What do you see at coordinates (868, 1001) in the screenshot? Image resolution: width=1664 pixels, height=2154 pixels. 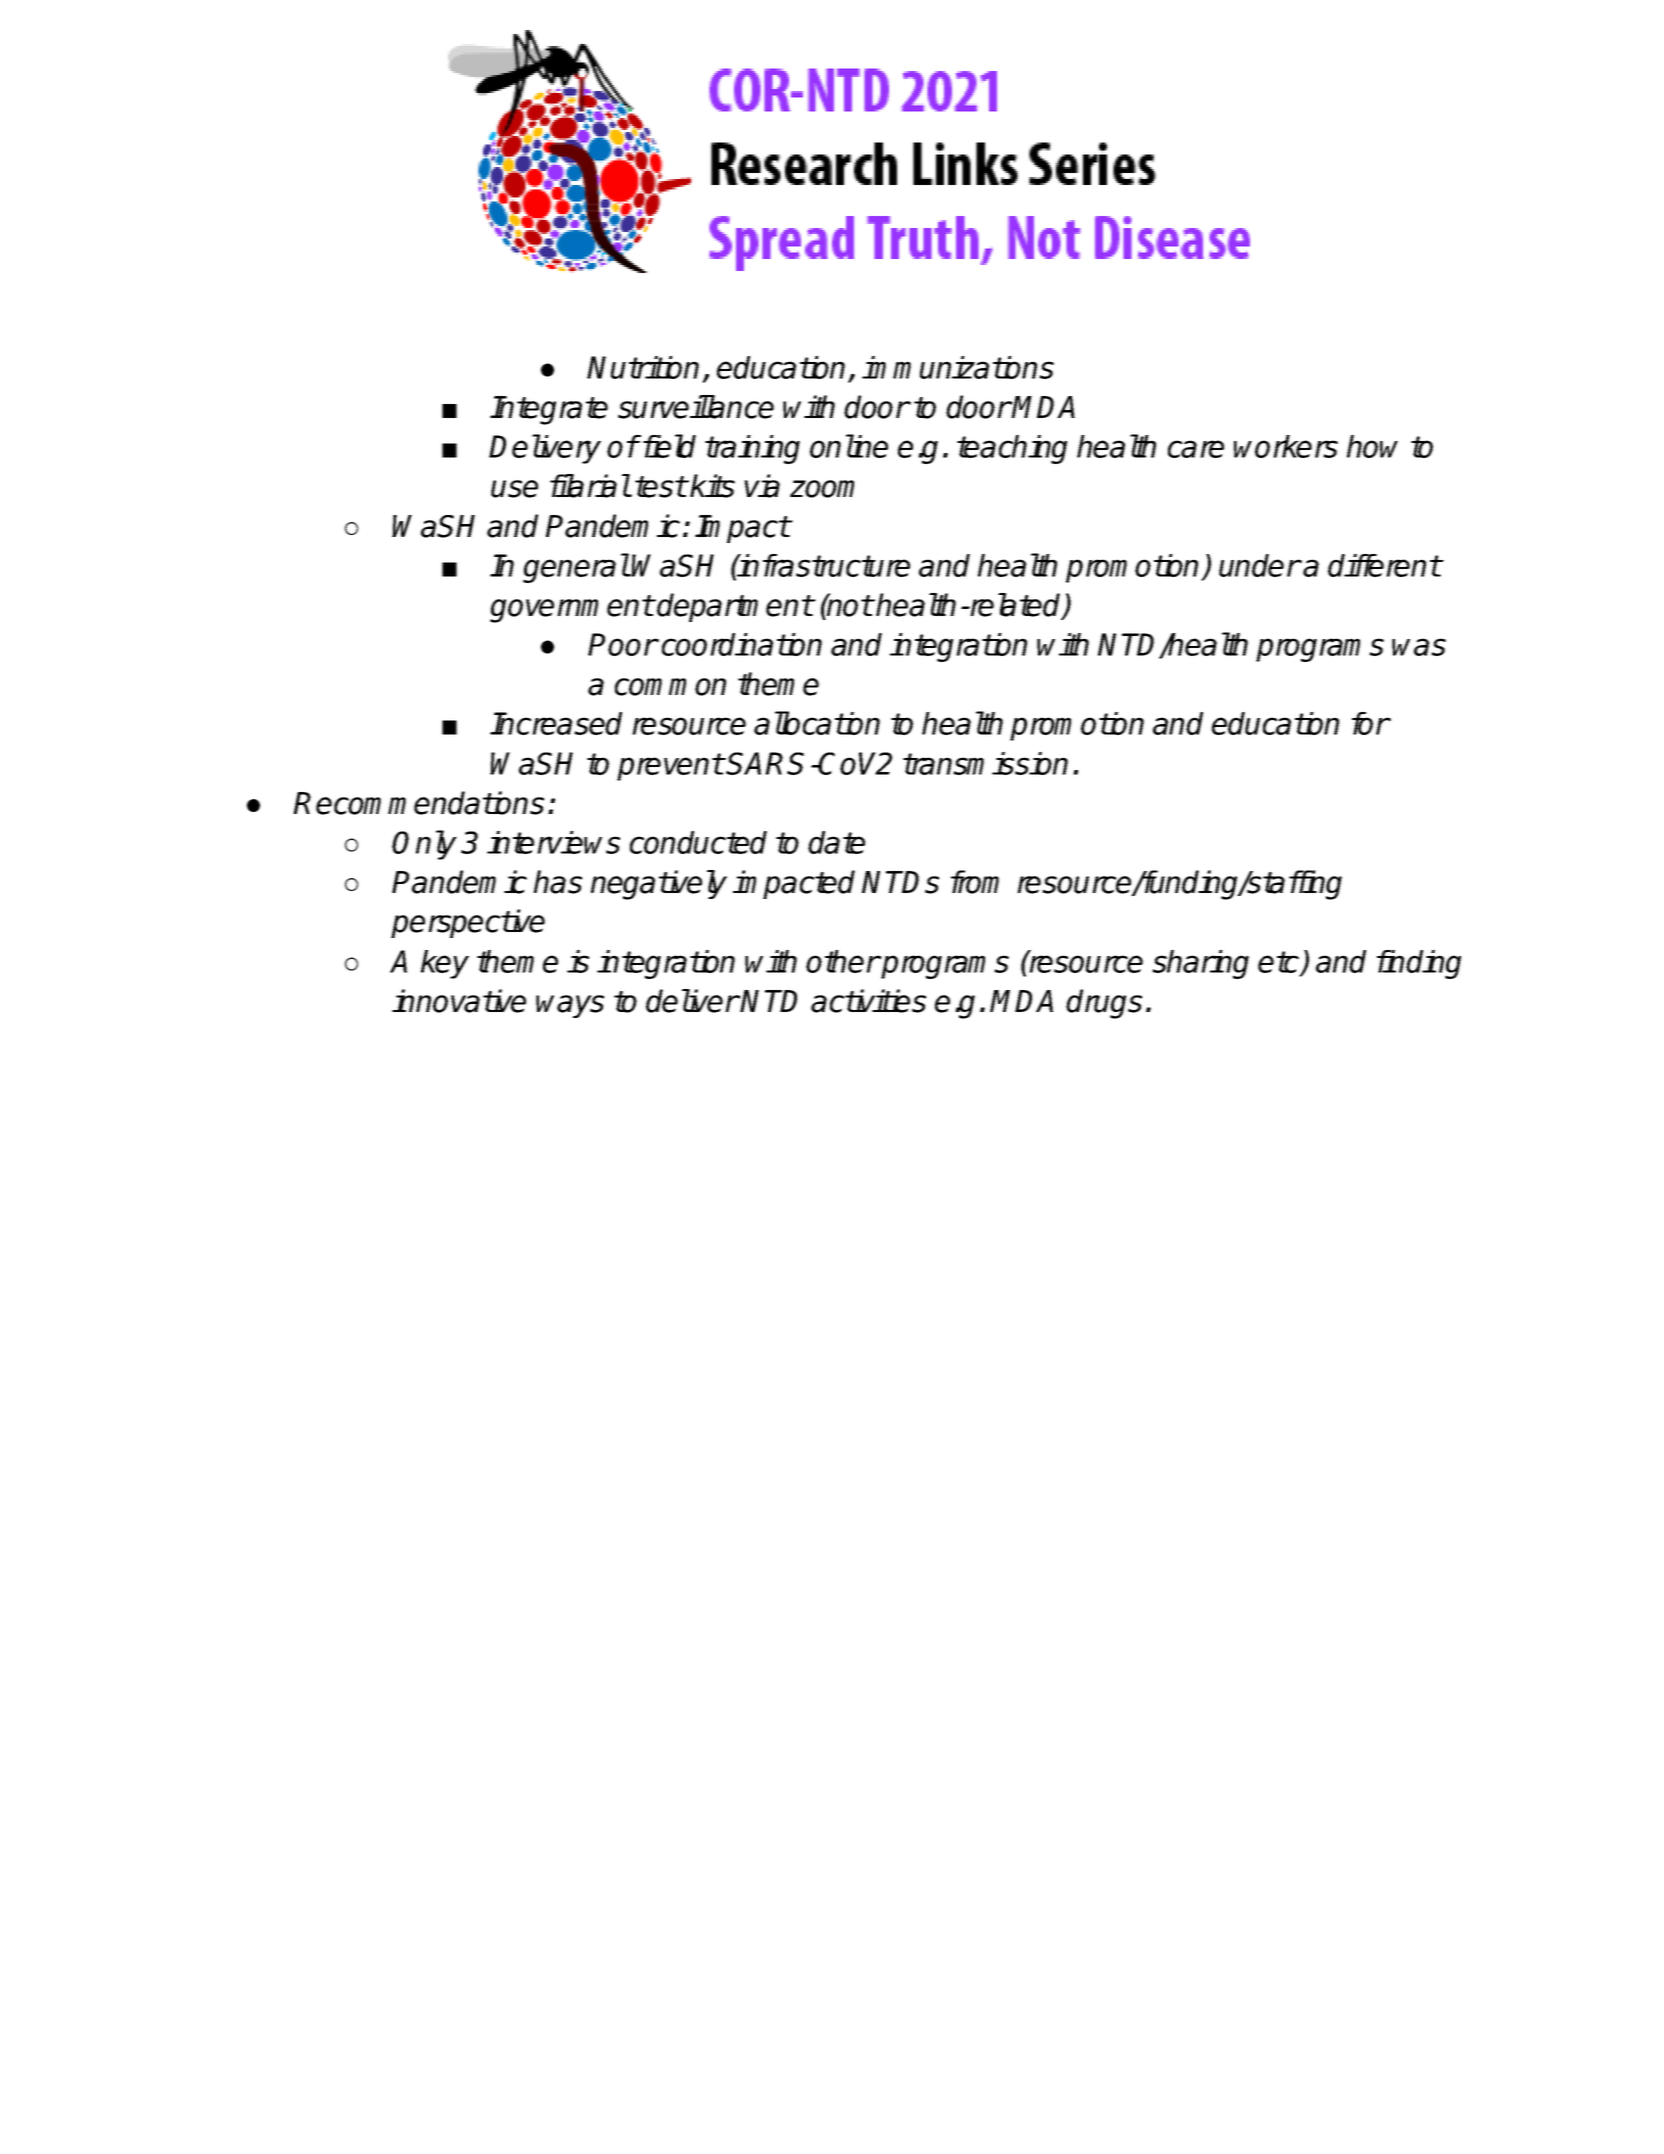 I see `activities` at bounding box center [868, 1001].
